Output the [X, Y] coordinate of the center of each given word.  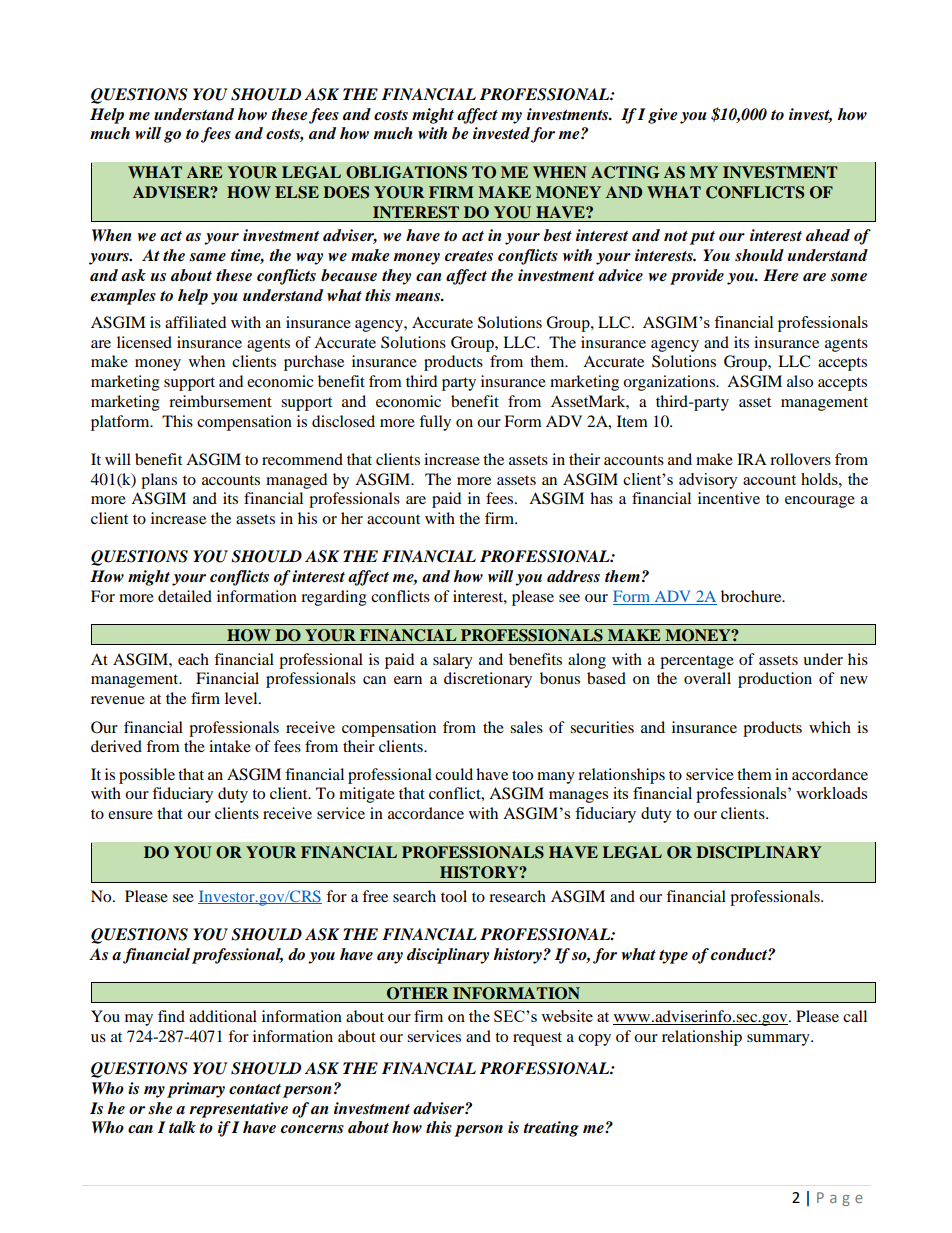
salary [453, 661]
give [663, 116]
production [775, 680]
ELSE [297, 192]
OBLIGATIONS [406, 172]
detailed [185, 596]
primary [196, 1090]
